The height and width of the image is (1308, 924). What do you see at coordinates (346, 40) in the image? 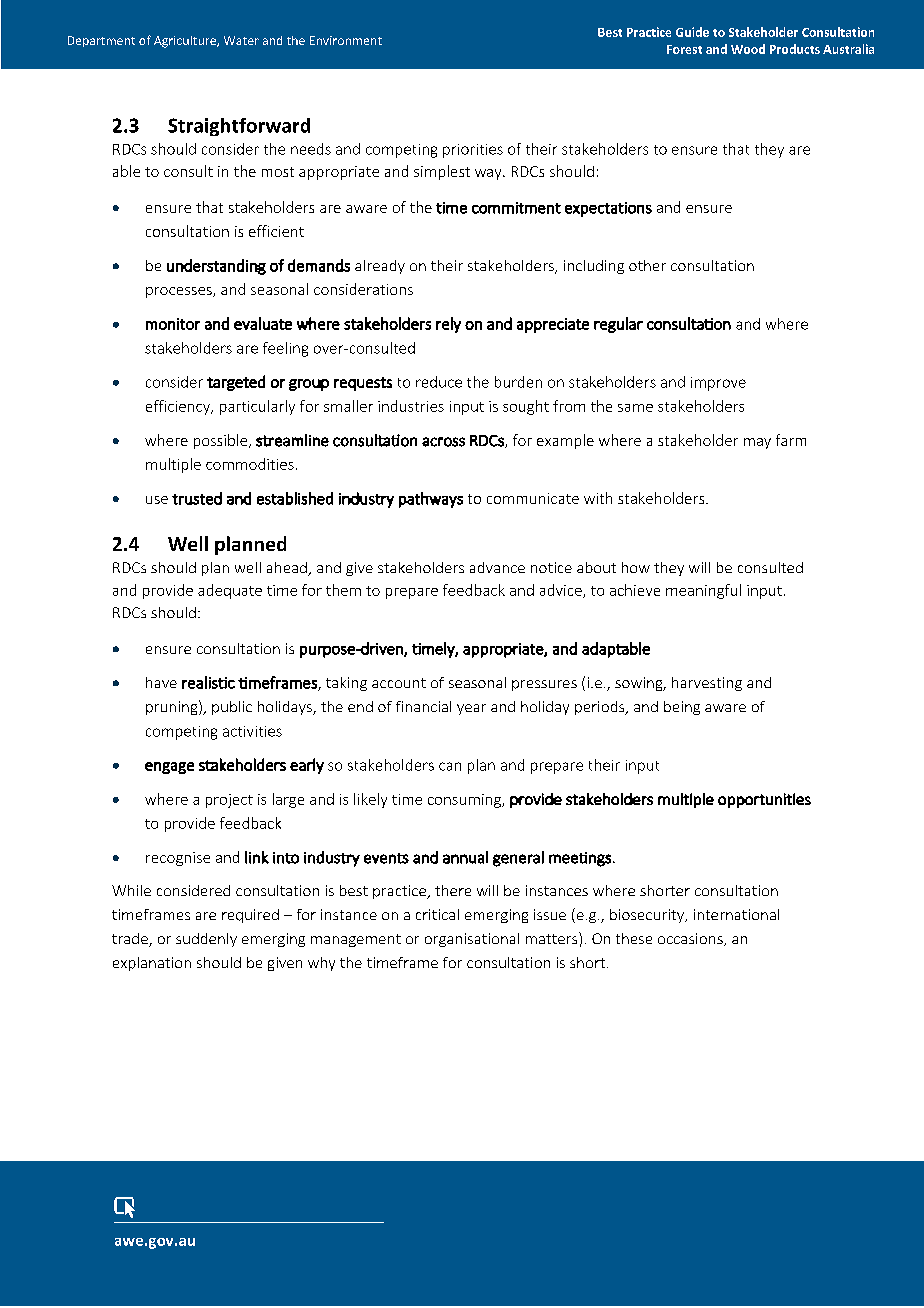
I see `Environment` at bounding box center [346, 40].
